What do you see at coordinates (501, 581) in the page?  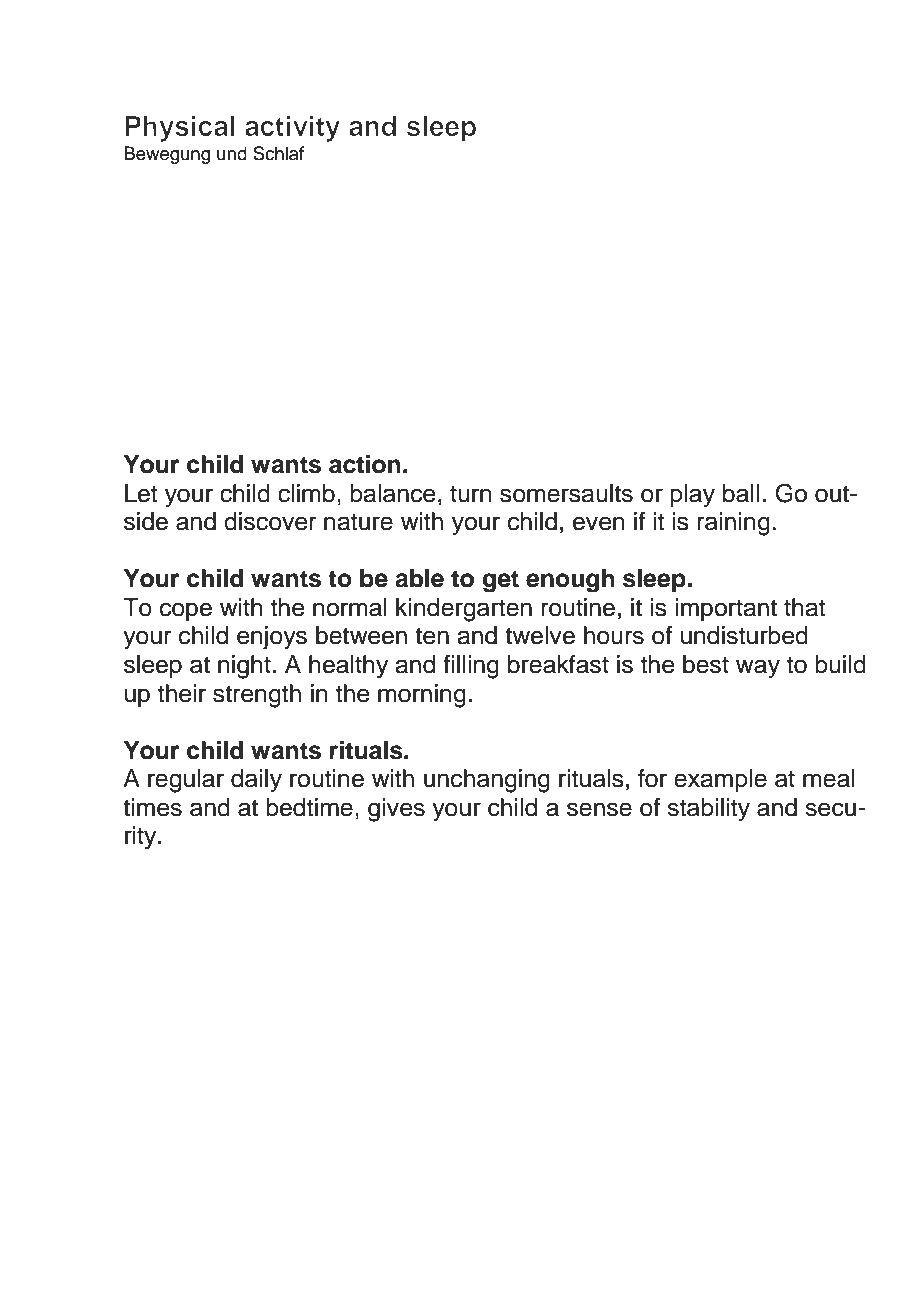 I see `get` at bounding box center [501, 581].
